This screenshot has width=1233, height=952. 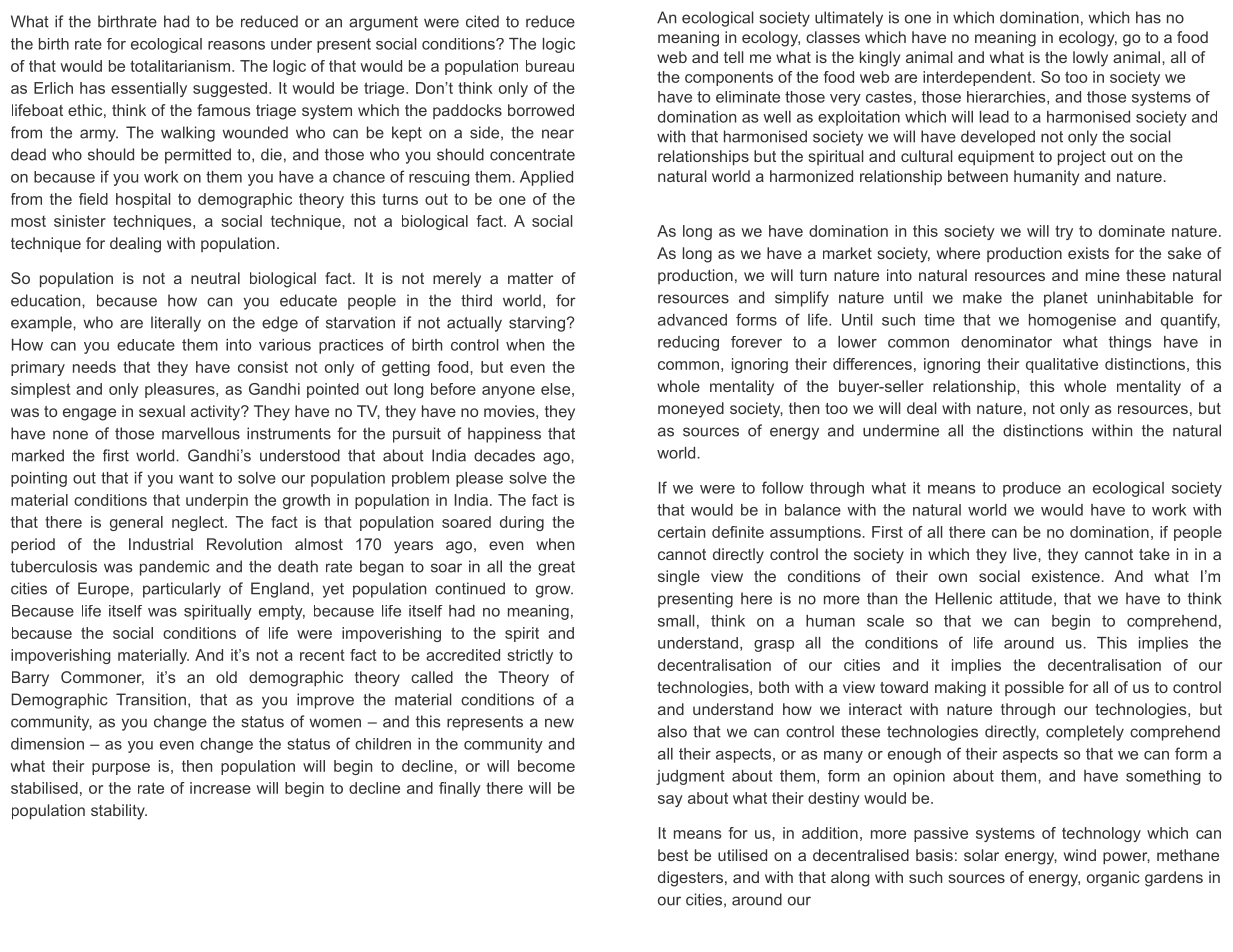 I want to click on literally, so click(x=176, y=324).
